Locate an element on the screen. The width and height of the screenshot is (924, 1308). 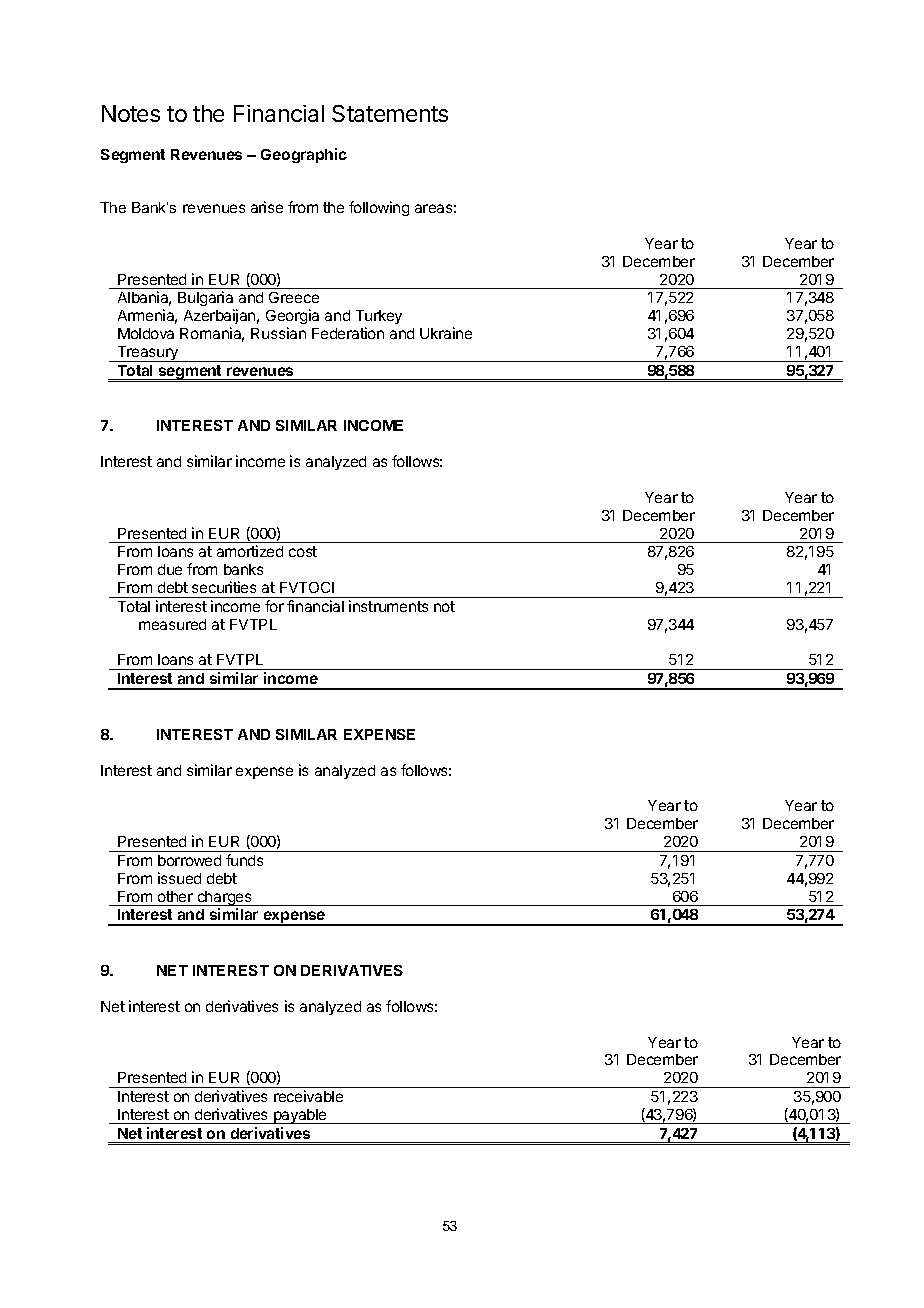
cost is located at coordinates (303, 551).
